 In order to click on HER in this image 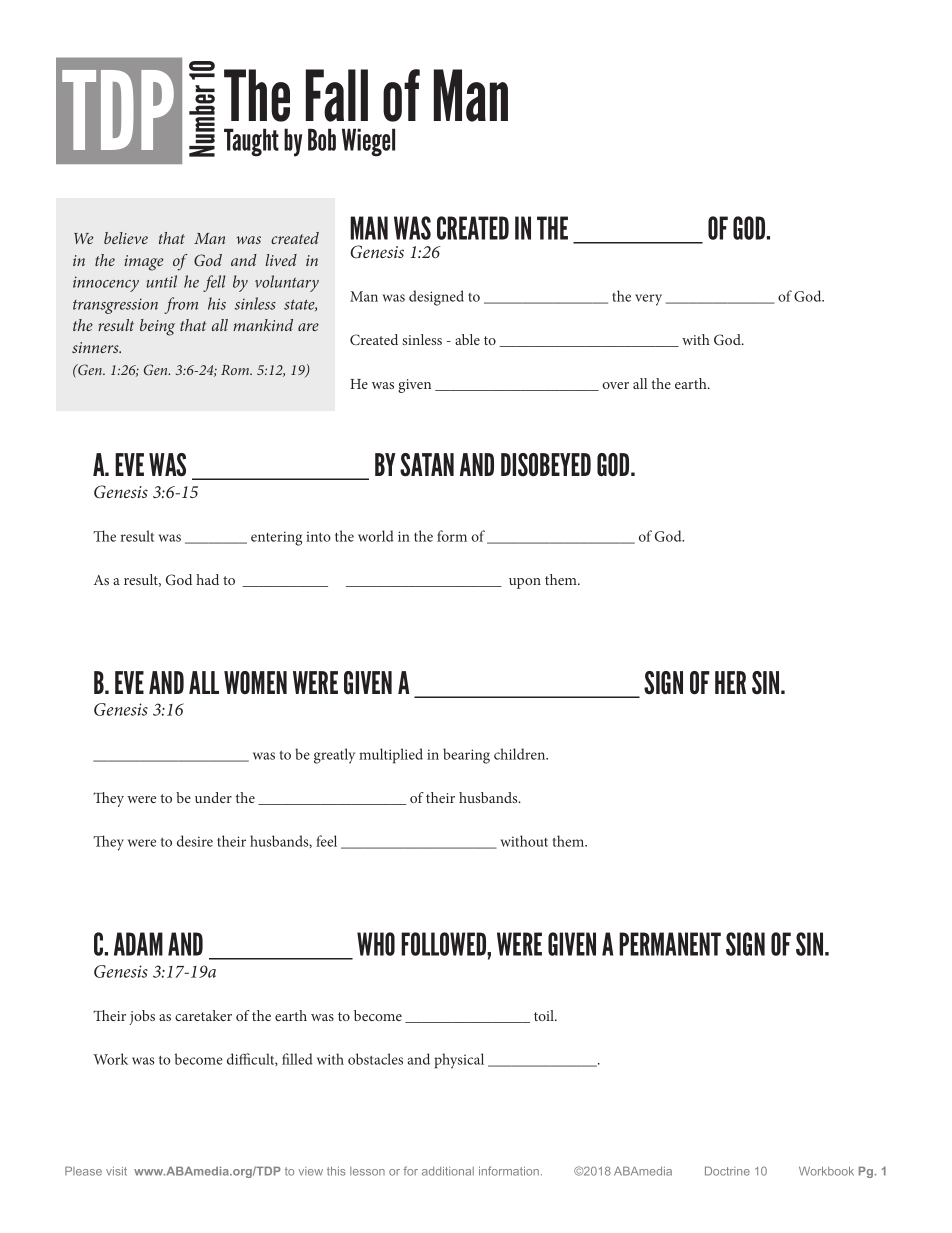, I will do `click(730, 682)`.
